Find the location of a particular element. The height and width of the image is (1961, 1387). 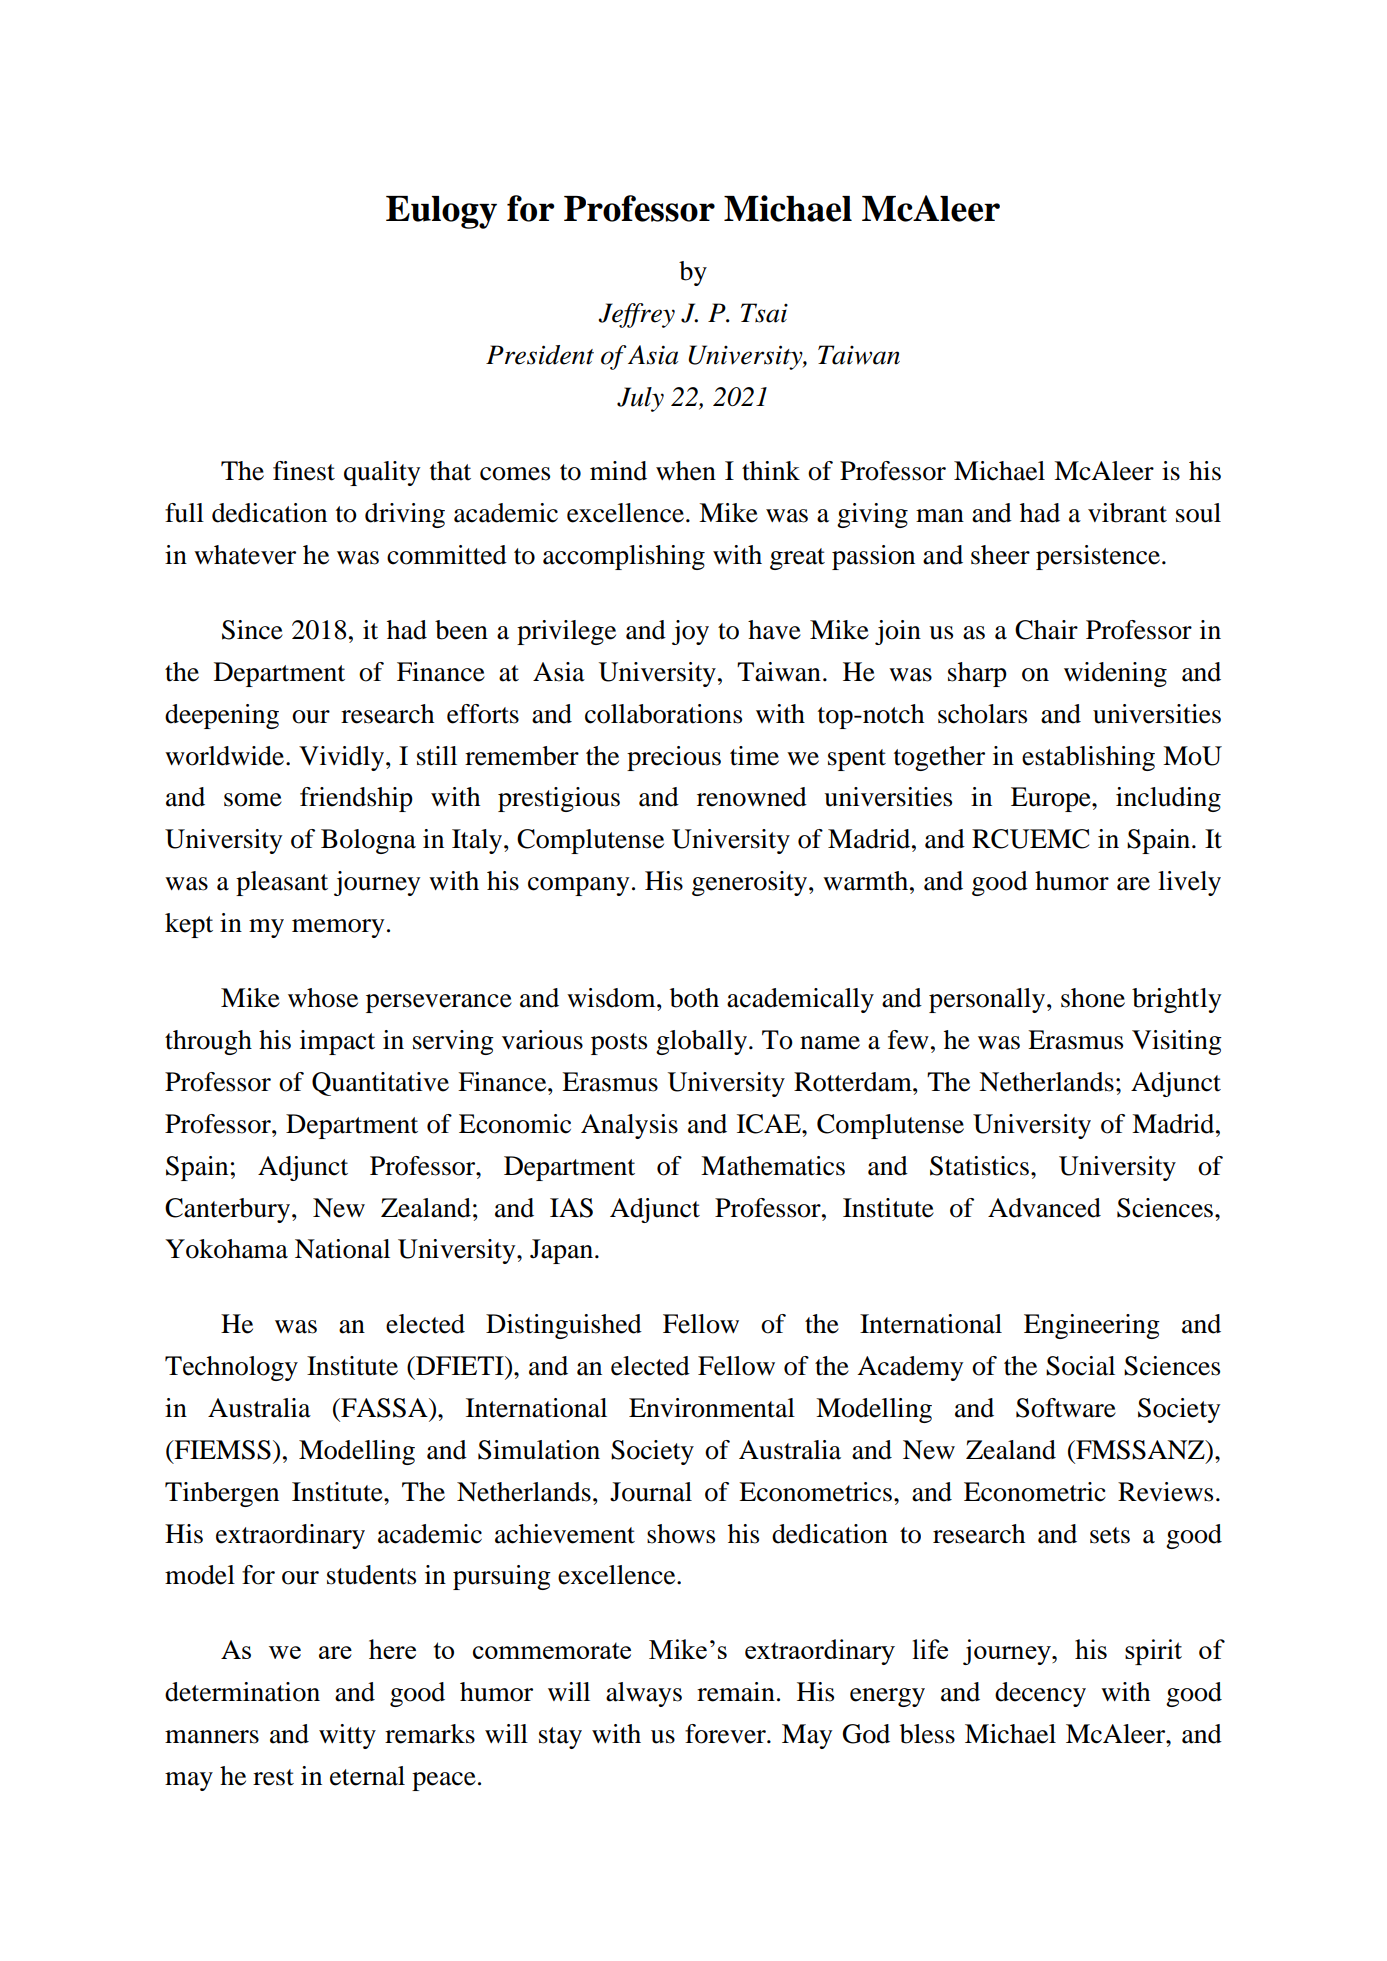

forever is located at coordinates (726, 1734).
